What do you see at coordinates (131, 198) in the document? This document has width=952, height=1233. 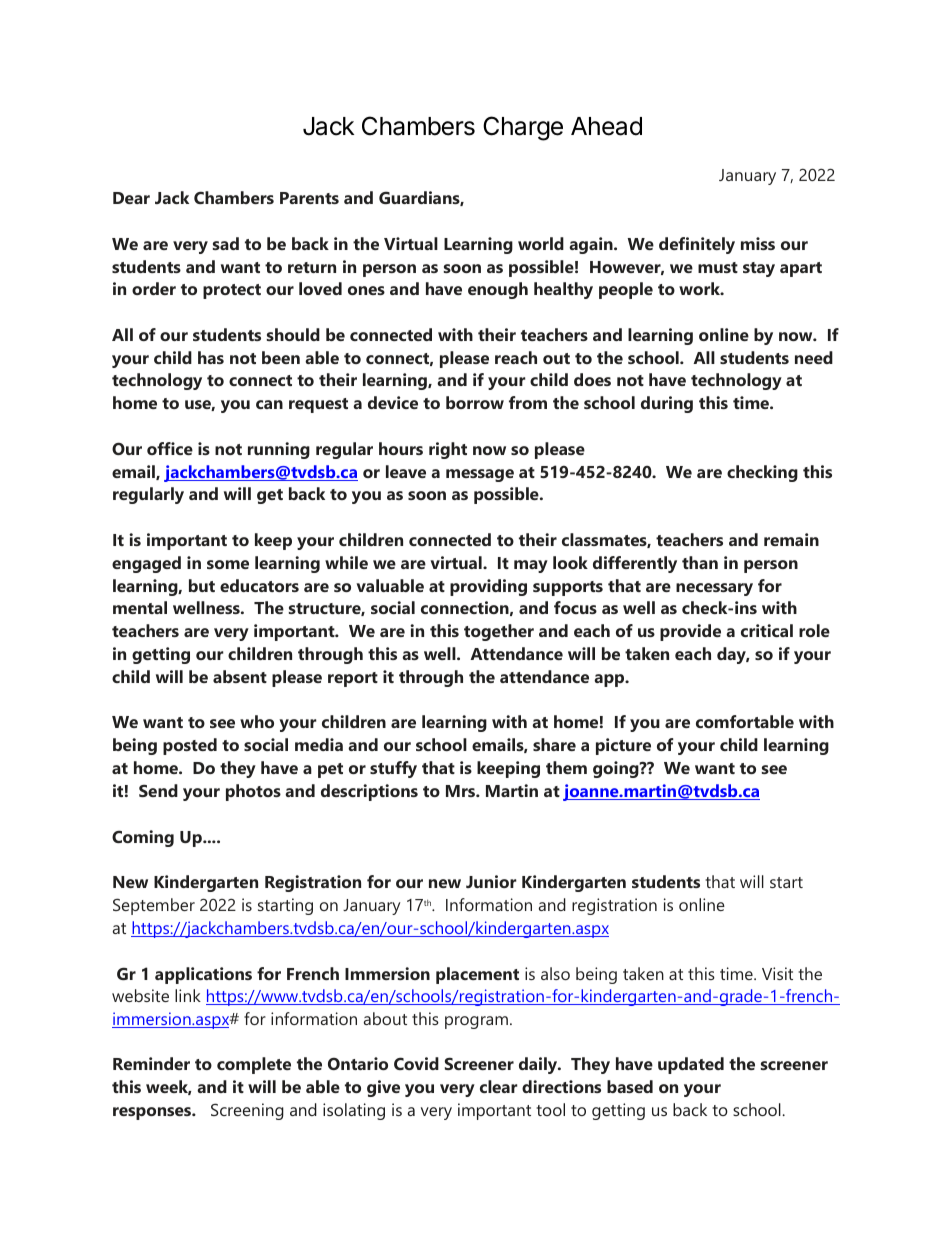 I see `Dear` at bounding box center [131, 198].
